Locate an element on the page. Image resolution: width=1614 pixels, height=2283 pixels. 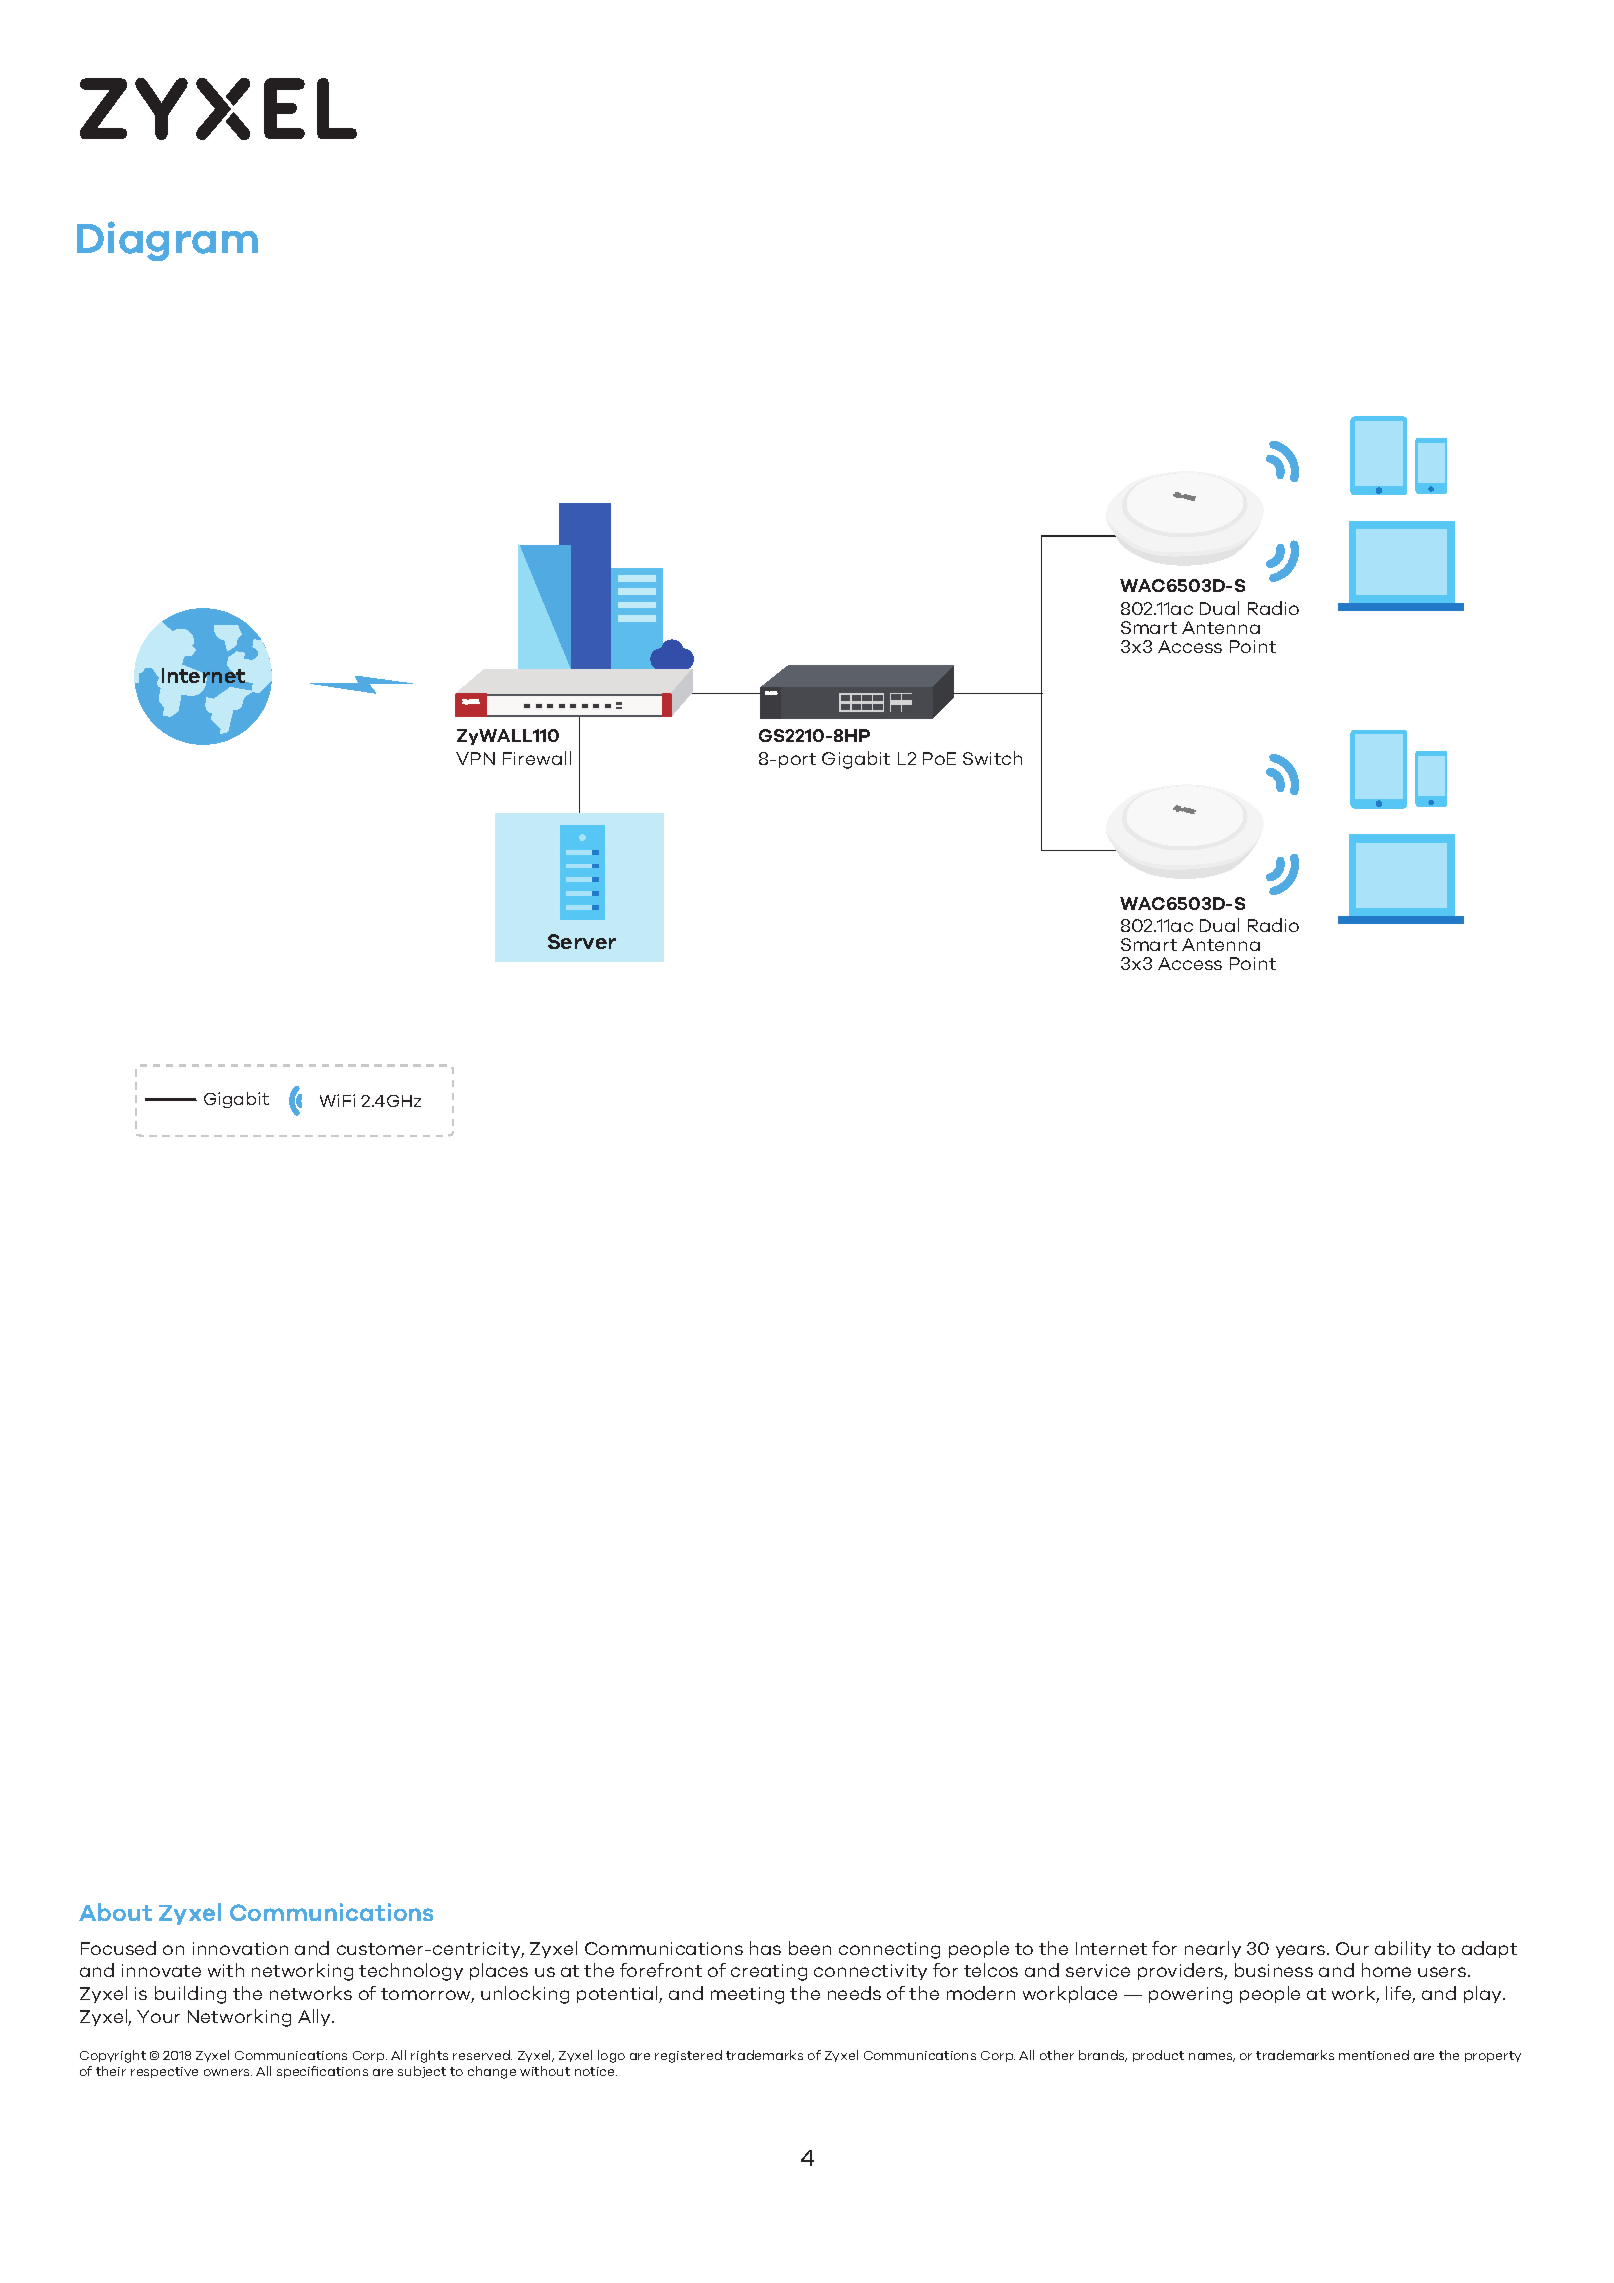
Switch is located at coordinates (992, 758).
